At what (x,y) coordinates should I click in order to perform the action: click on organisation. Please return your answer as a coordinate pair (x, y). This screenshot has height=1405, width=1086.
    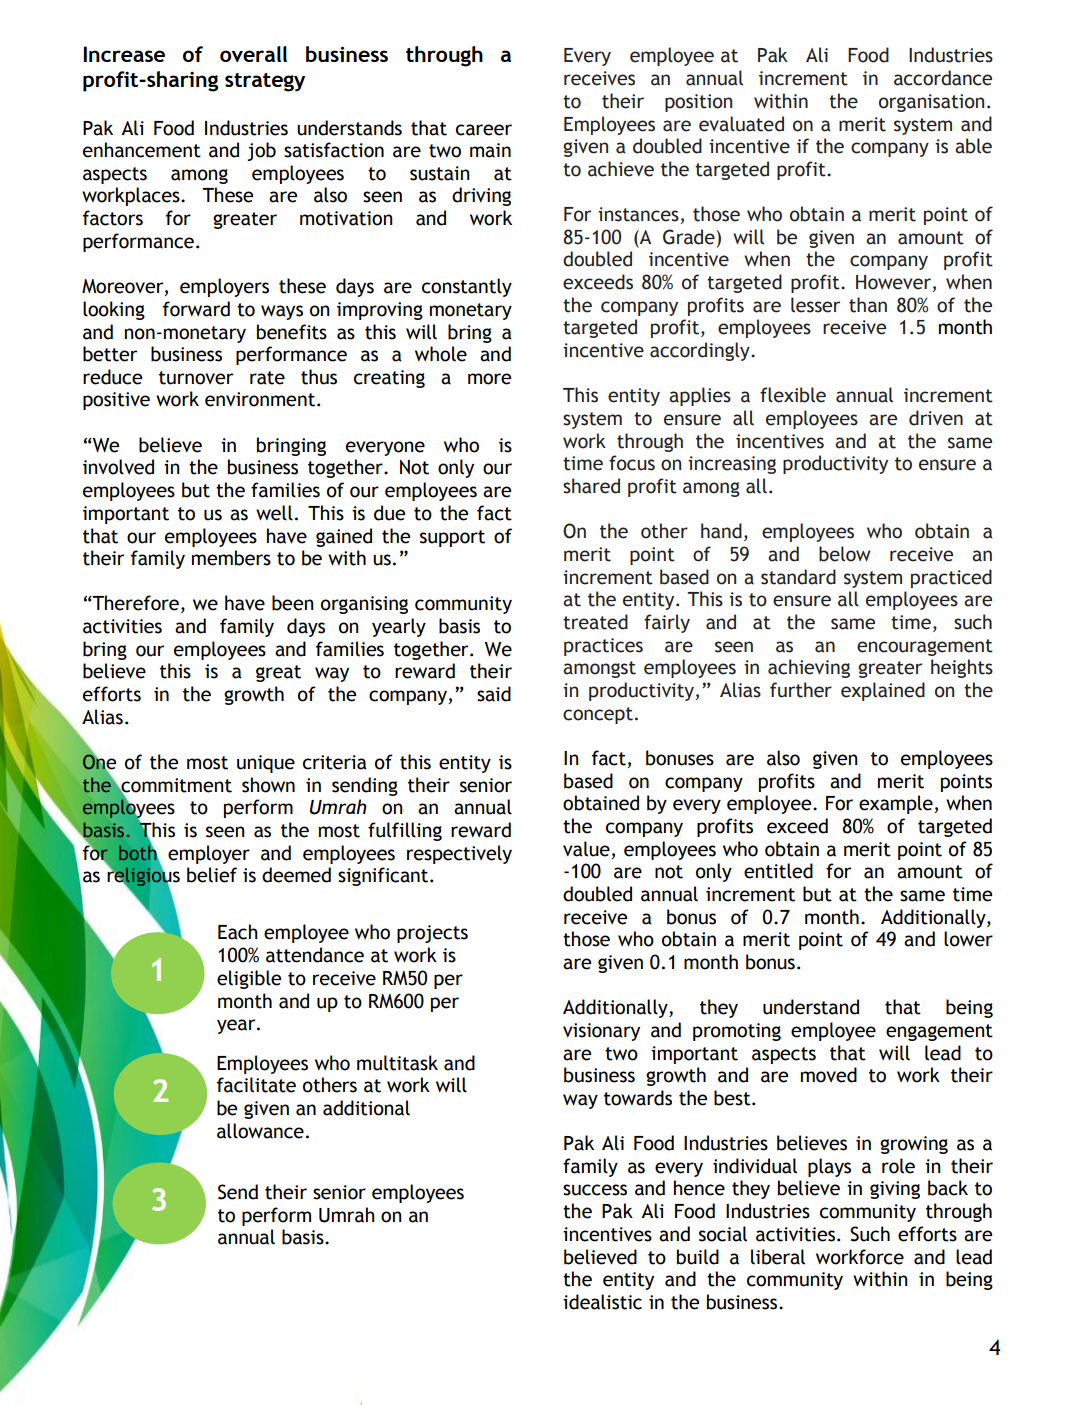
    Looking at the image, I should click on (931, 103).
